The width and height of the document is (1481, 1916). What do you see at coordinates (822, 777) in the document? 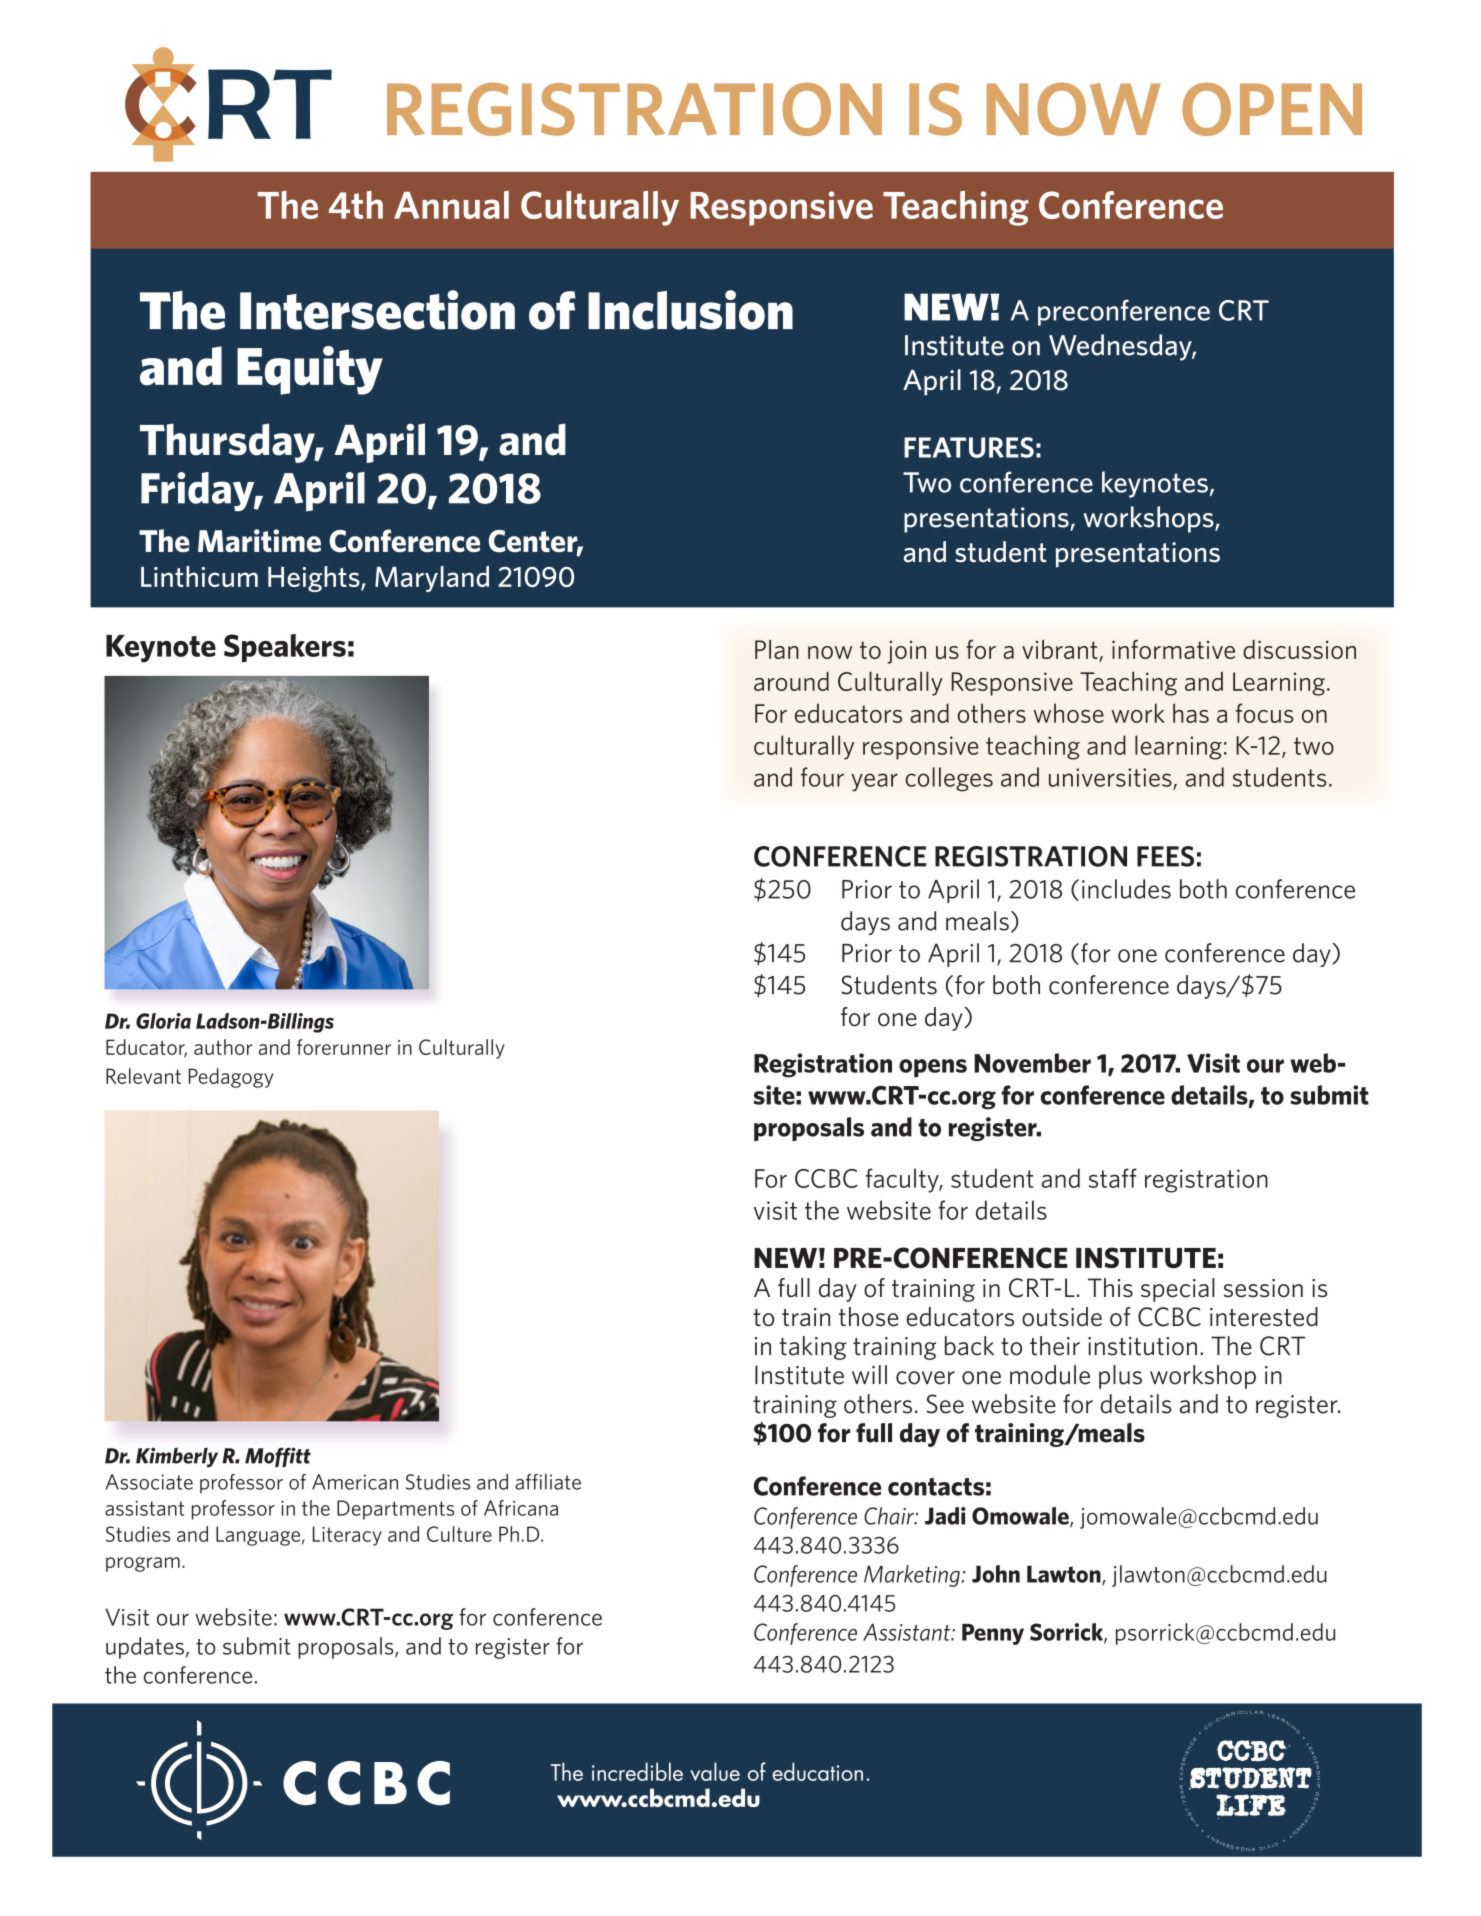
I see `four` at bounding box center [822, 777].
